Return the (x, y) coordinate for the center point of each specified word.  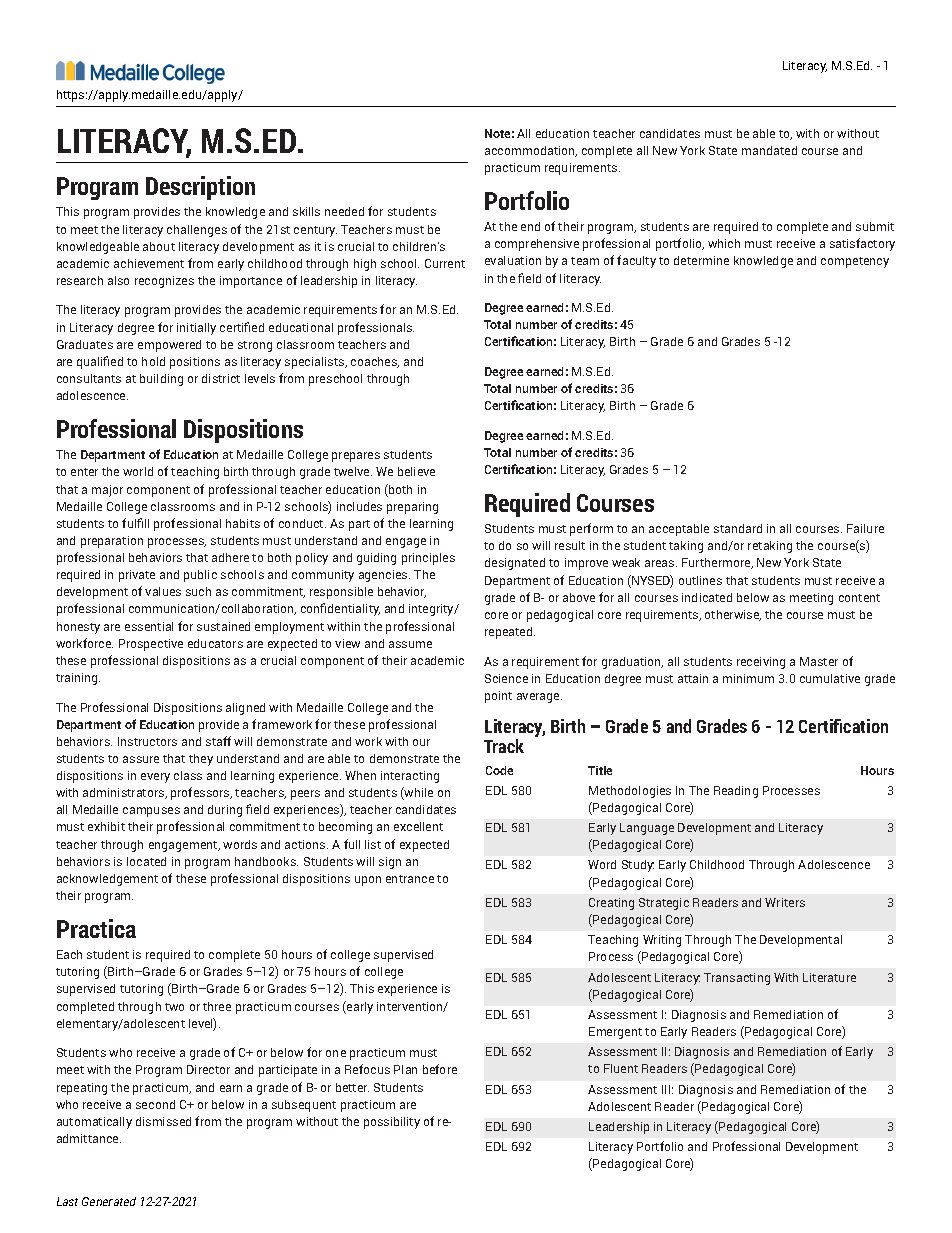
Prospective (151, 645)
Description (200, 188)
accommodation (531, 151)
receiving (761, 663)
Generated (109, 1201)
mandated (769, 150)
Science (506, 678)
